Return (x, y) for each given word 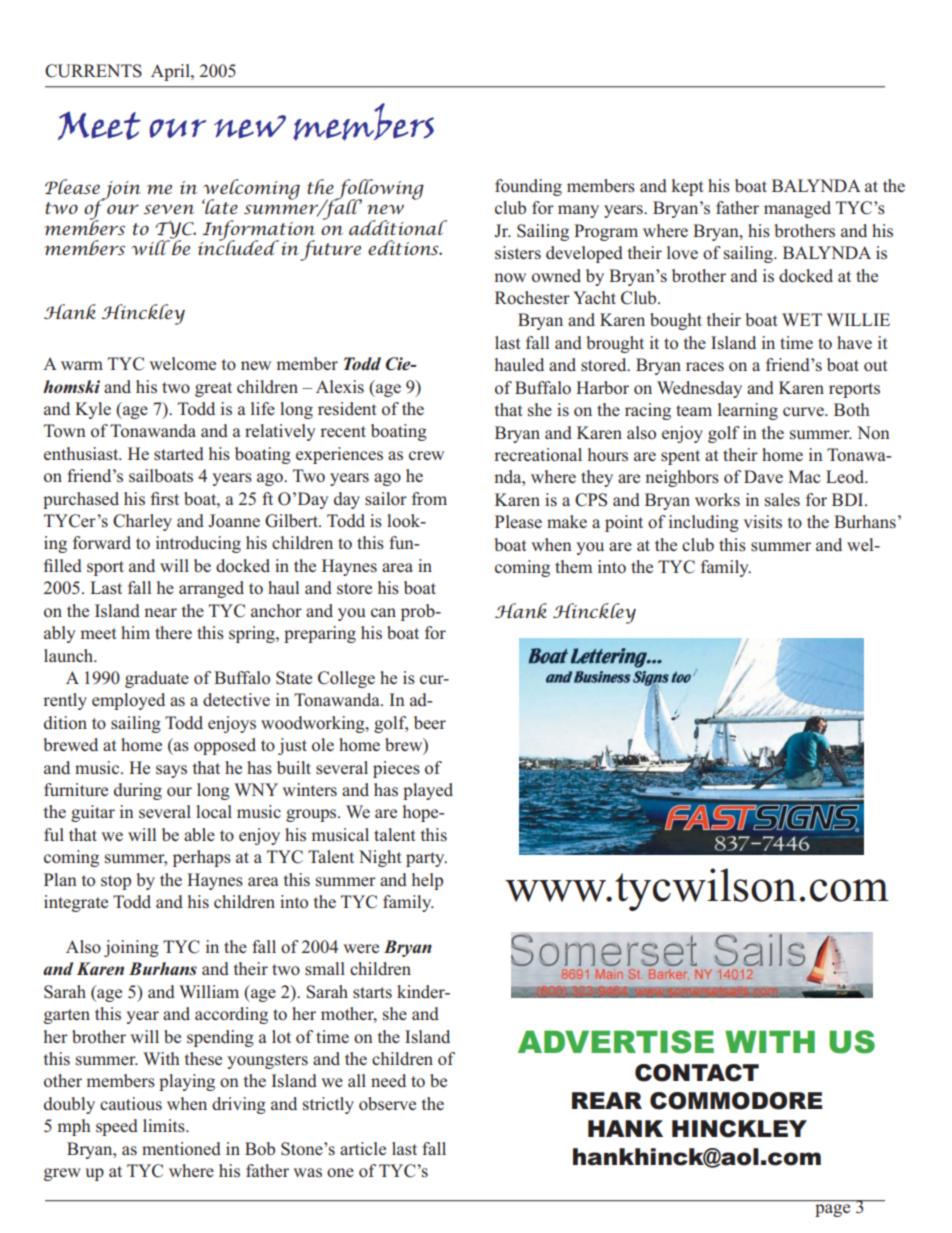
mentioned (181, 1148)
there (173, 632)
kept (688, 187)
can (383, 612)
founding (528, 187)
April (171, 72)
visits (763, 522)
